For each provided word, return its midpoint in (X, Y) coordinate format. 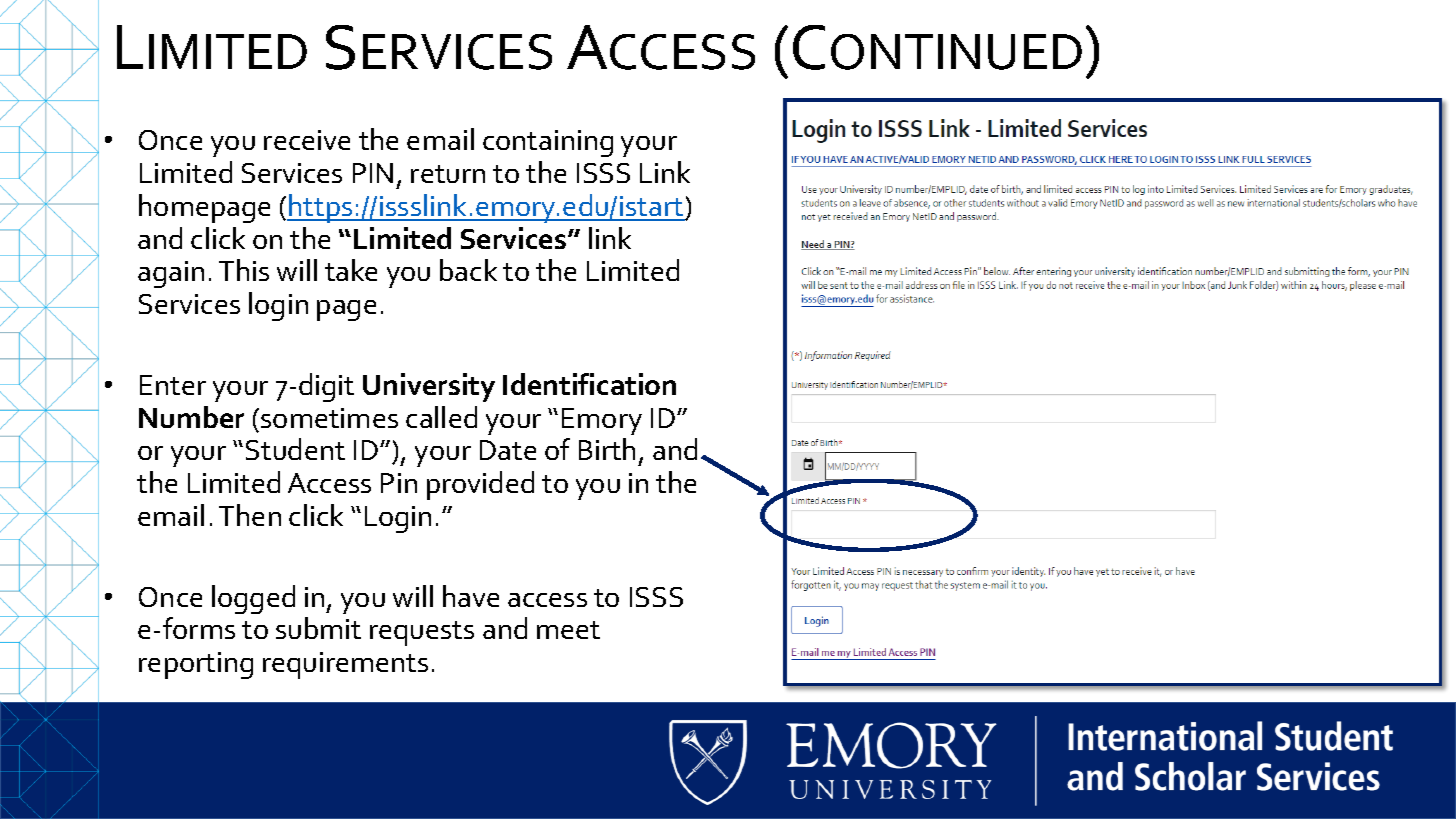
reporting (196, 665)
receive (307, 140)
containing (548, 143)
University (429, 387)
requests (422, 633)
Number (191, 417)
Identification (589, 384)
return (448, 174)
